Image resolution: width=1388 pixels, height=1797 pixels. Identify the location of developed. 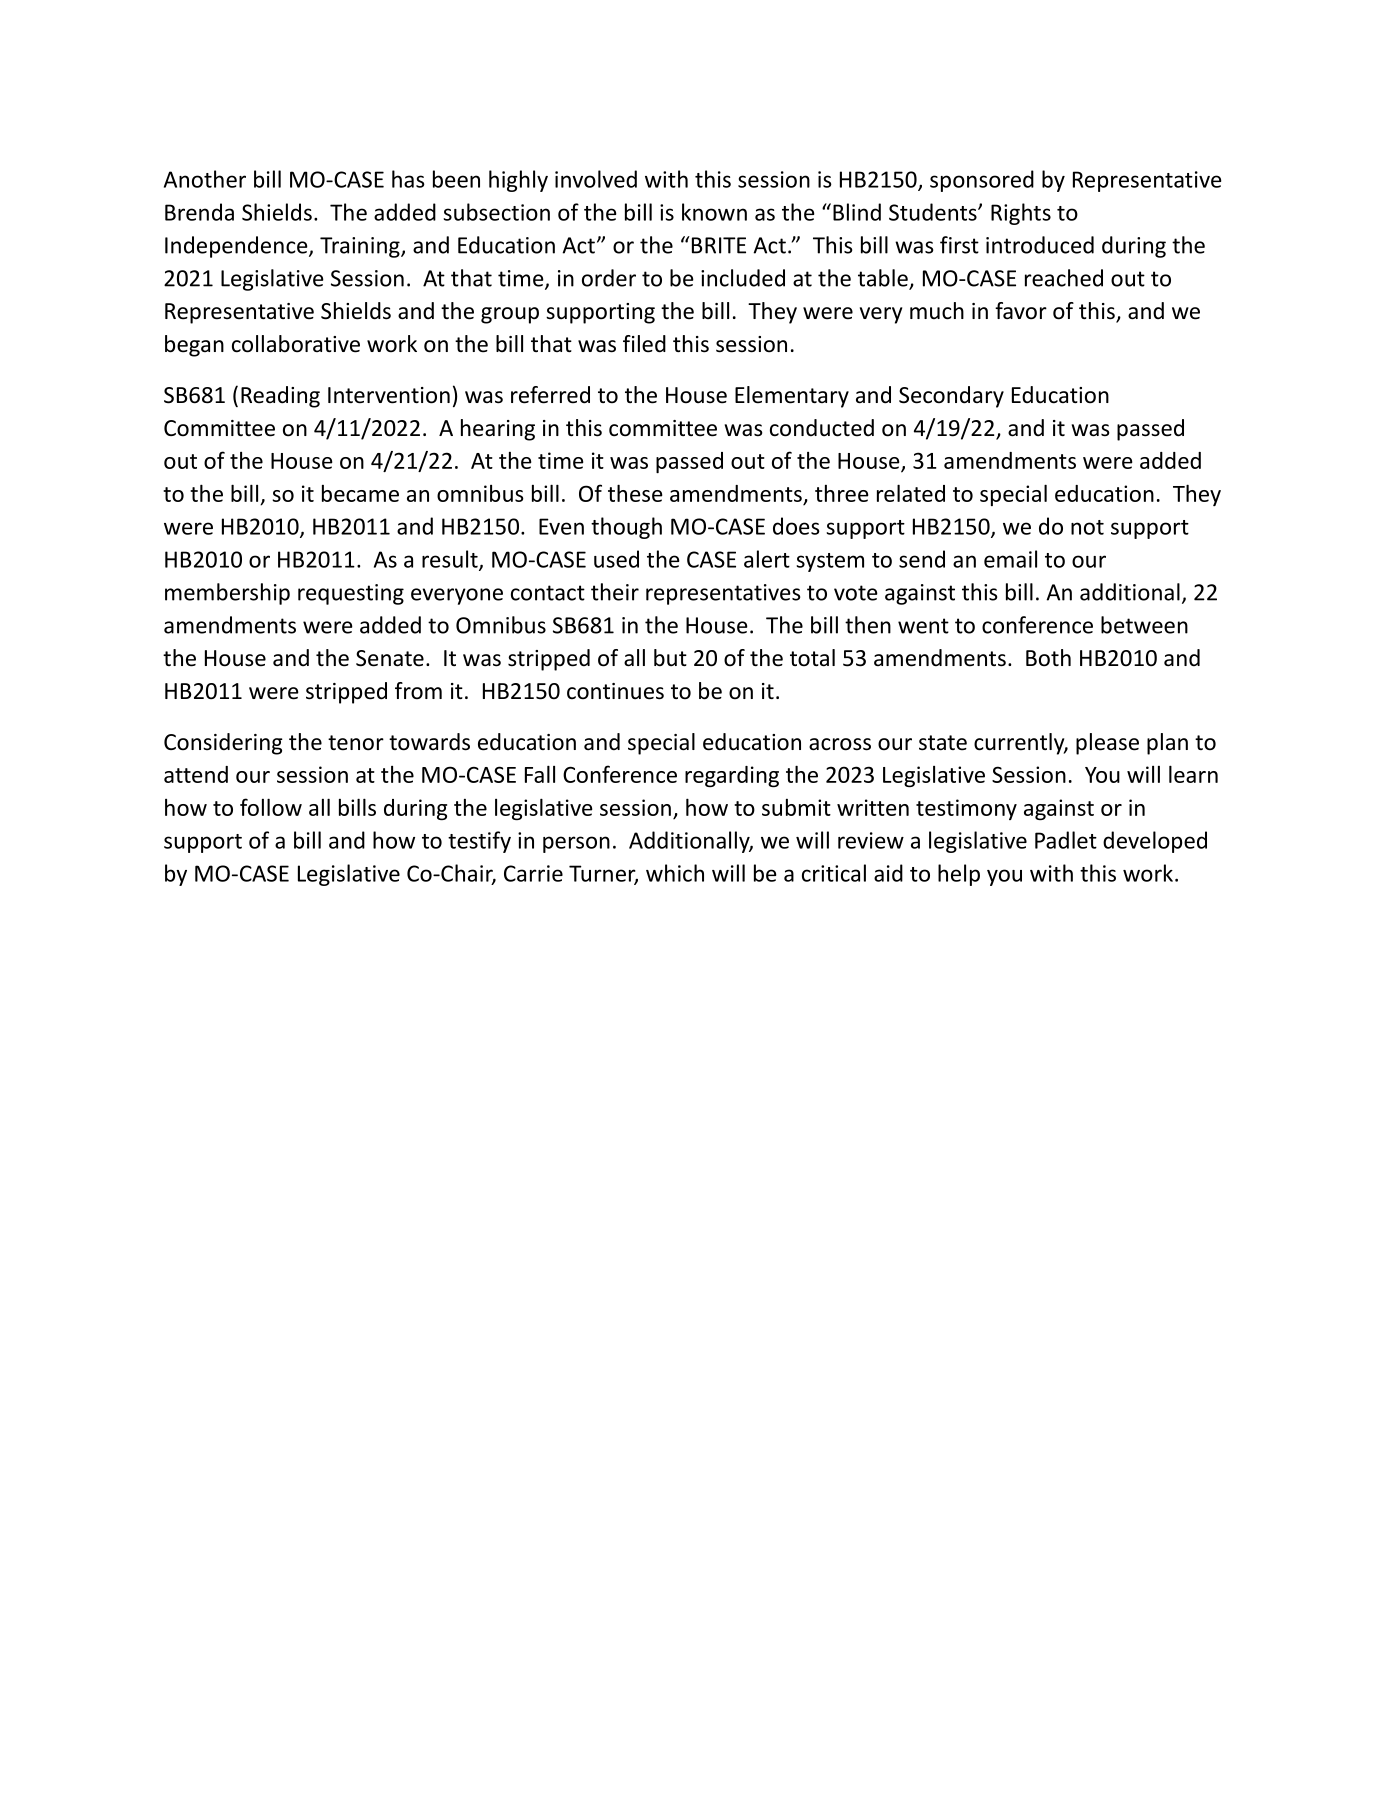
(1155, 842).
